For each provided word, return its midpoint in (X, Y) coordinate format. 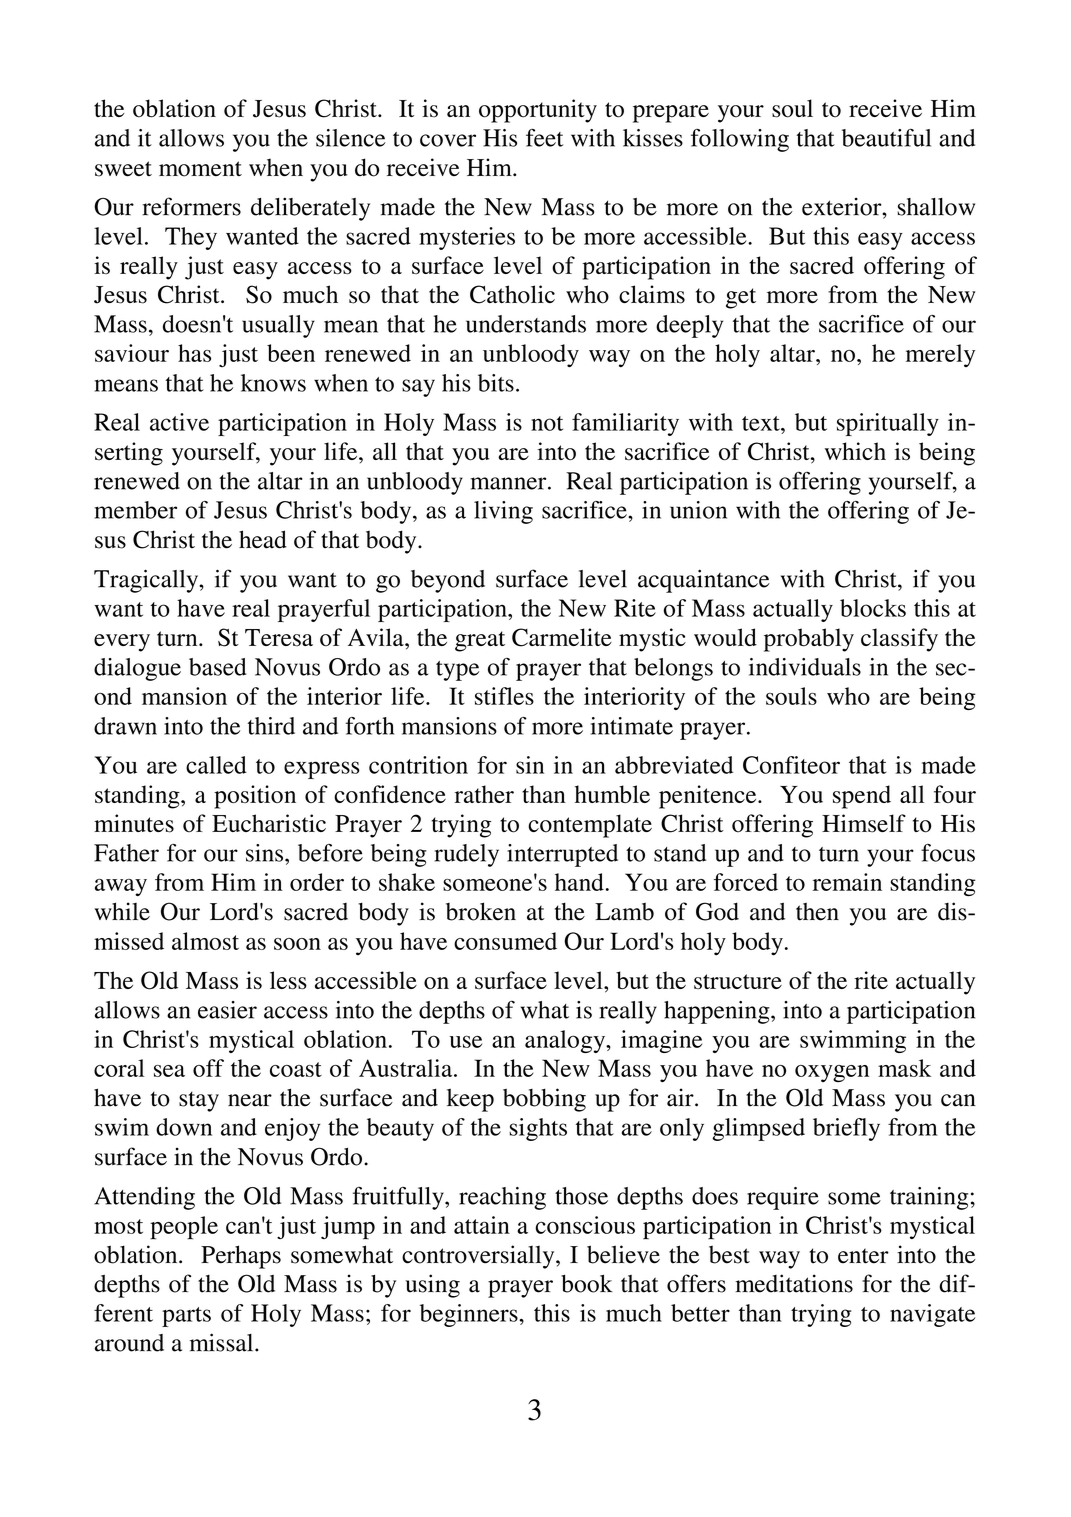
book (587, 1283)
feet (544, 138)
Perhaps (241, 1257)
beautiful (886, 138)
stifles (504, 696)
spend (862, 797)
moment (200, 169)
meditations (794, 1283)
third (271, 726)
